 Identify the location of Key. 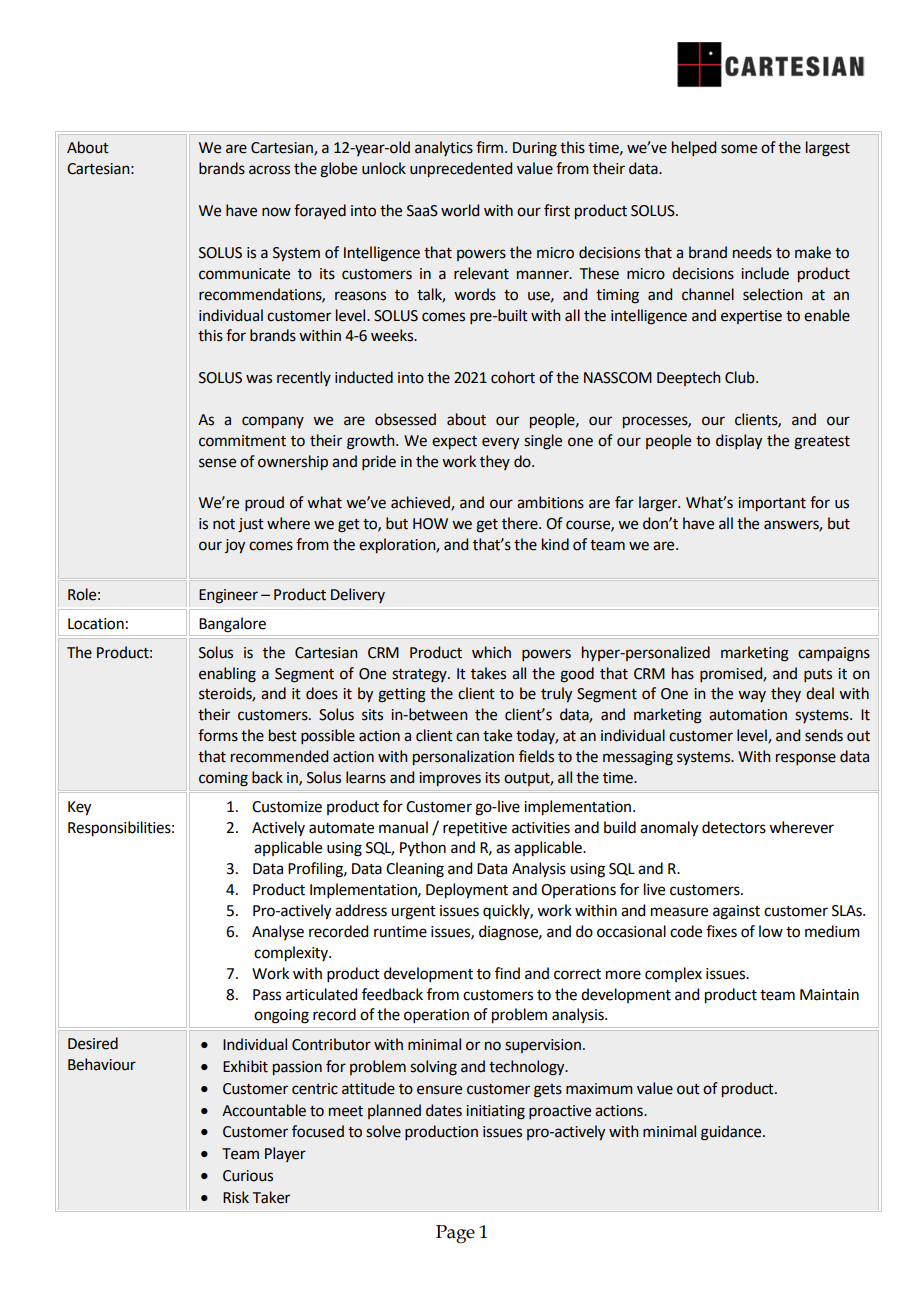
(79, 808).
